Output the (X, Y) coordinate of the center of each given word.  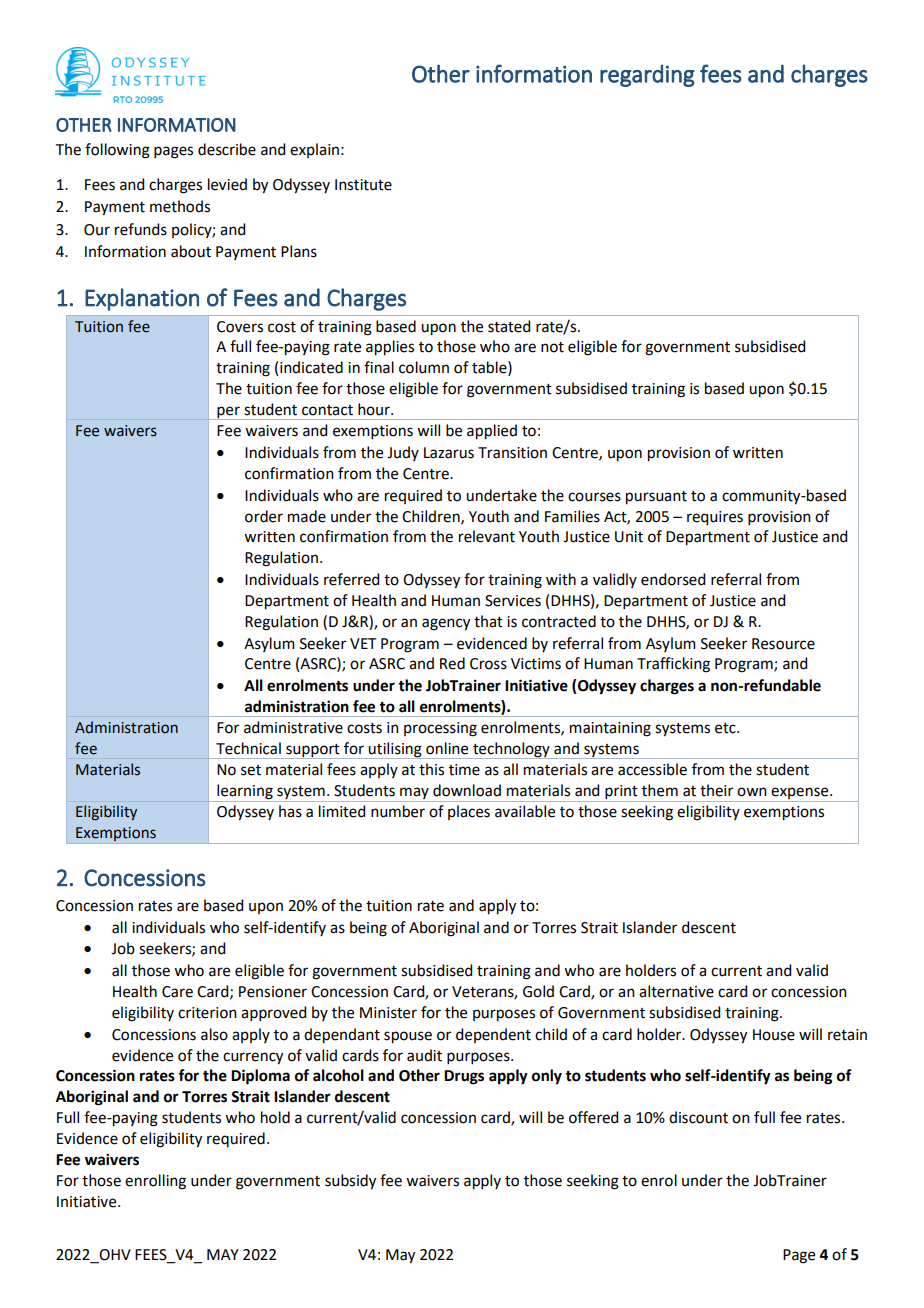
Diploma (260, 1077)
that (488, 621)
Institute (363, 185)
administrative (293, 727)
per (228, 413)
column (424, 367)
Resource (783, 644)
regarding (647, 76)
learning (245, 793)
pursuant (656, 498)
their (716, 790)
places (469, 812)
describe (227, 149)
